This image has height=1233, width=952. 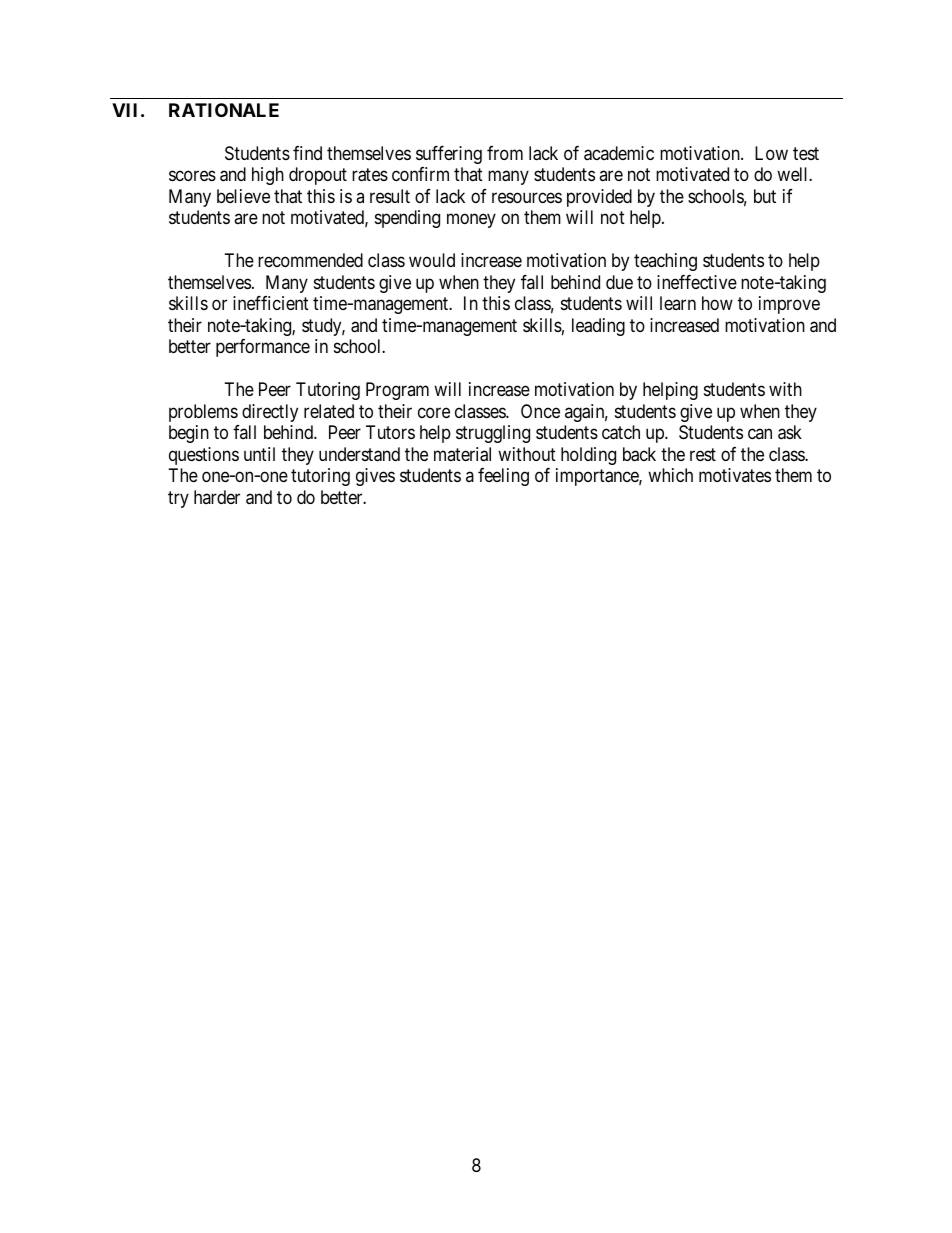 I want to click on Program, so click(x=397, y=391).
